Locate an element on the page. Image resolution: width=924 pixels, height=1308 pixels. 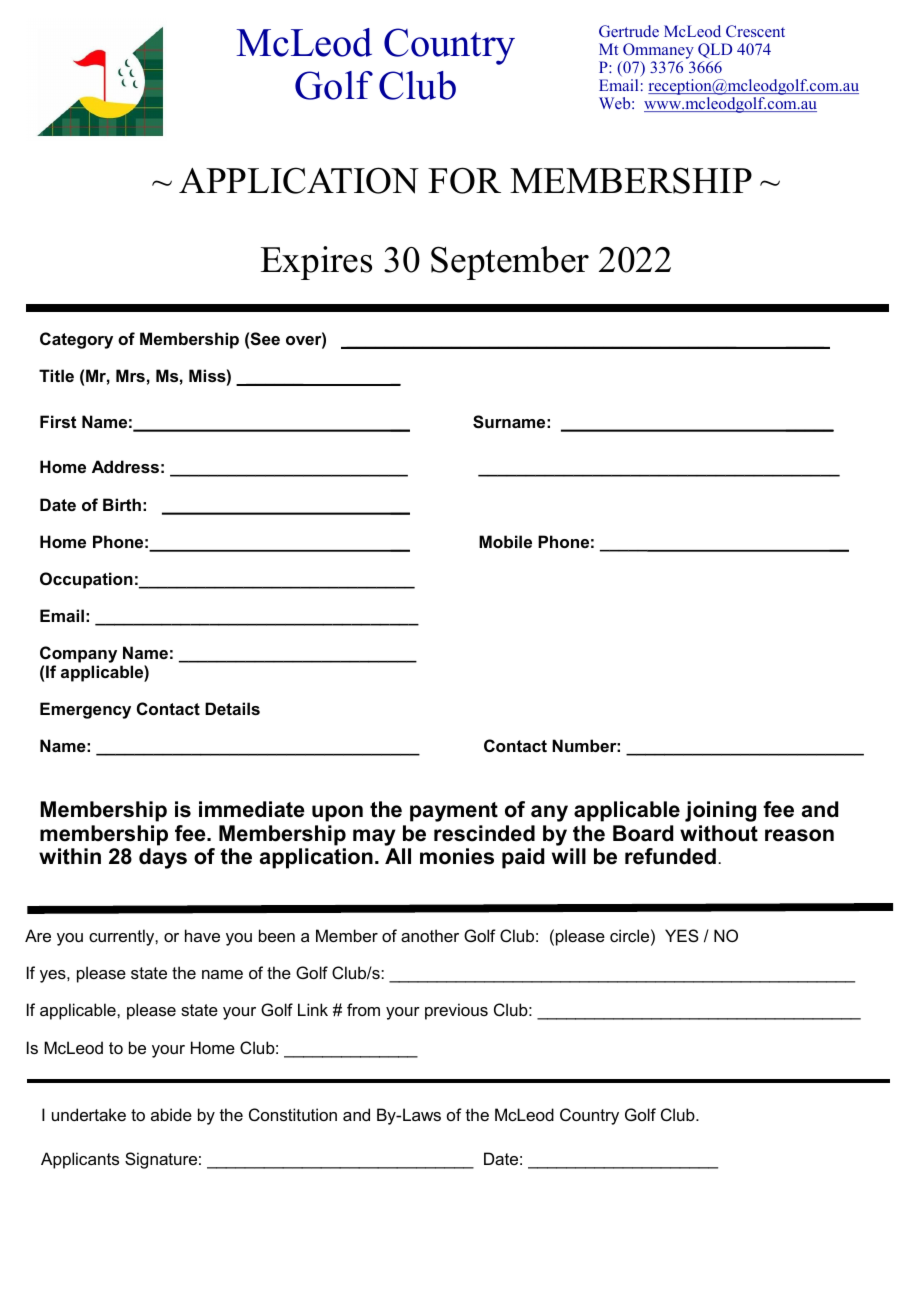
FOR is located at coordinates (464, 180).
